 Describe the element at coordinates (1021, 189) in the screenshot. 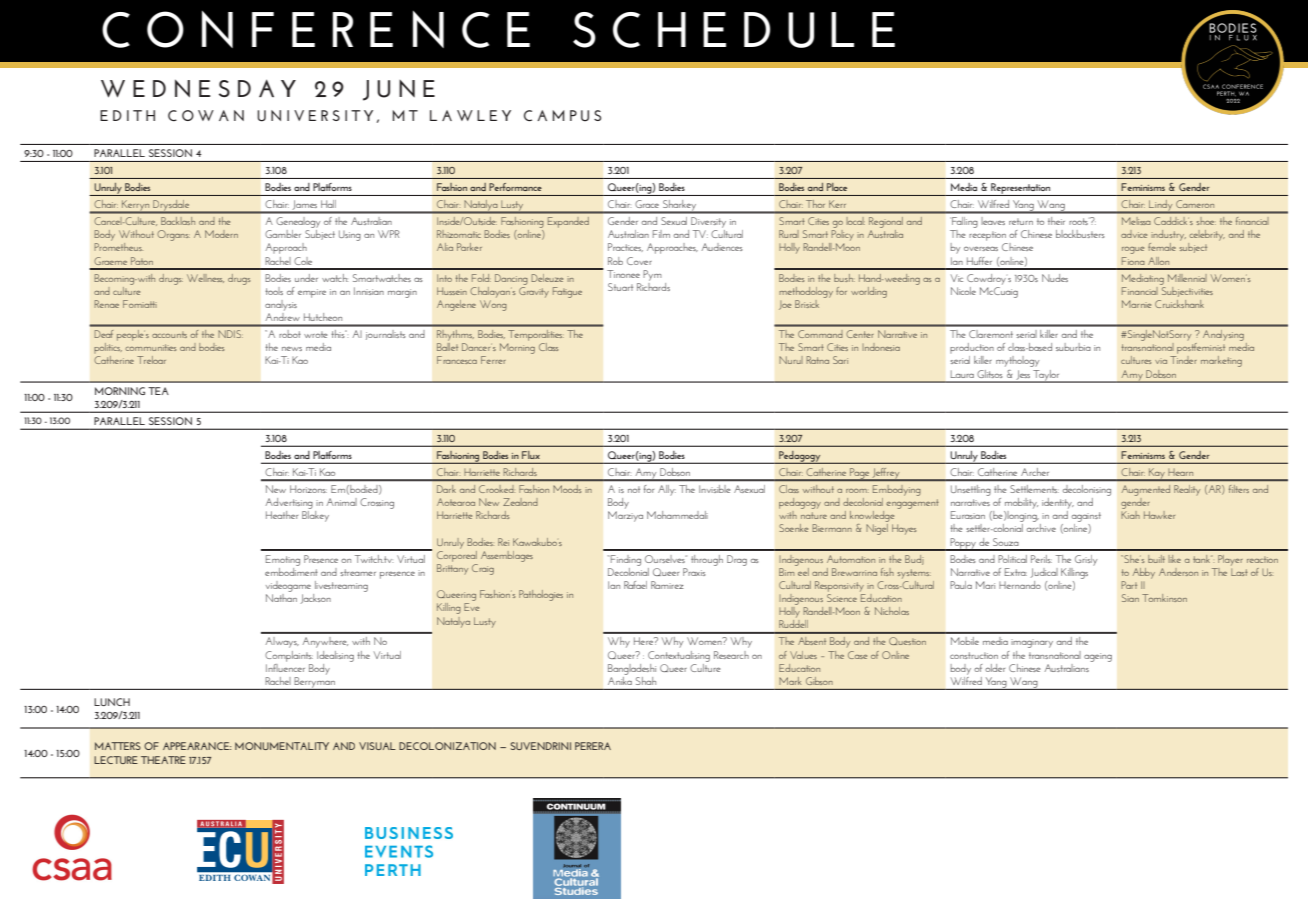

I see `Representation` at that location.
